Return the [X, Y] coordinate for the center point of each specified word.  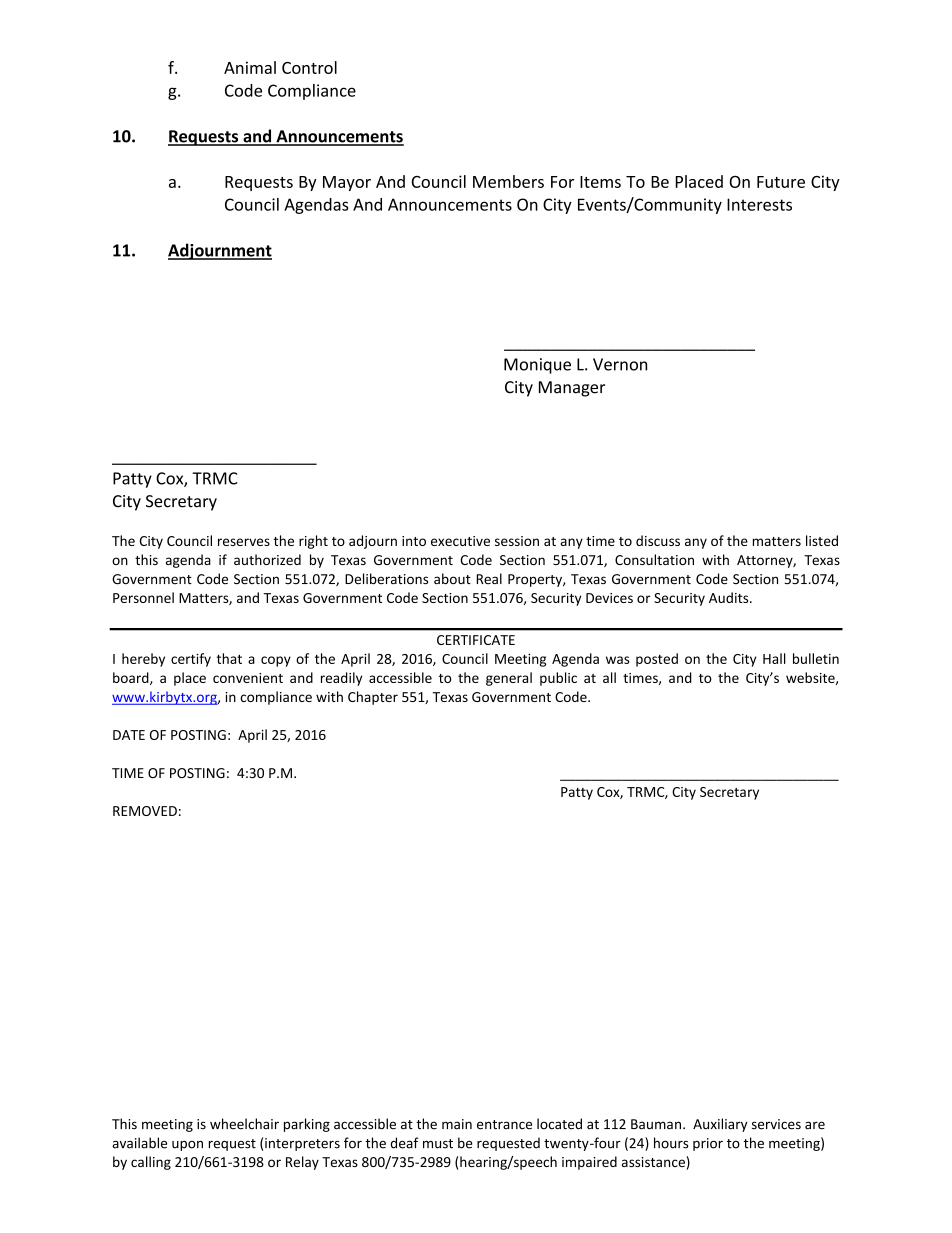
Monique [537, 366]
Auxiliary [720, 1125]
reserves [244, 542]
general [509, 679]
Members [508, 181]
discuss [658, 540]
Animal [250, 67]
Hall [774, 658]
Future [781, 182]
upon [187, 1146]
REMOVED [145, 811]
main [457, 1124]
